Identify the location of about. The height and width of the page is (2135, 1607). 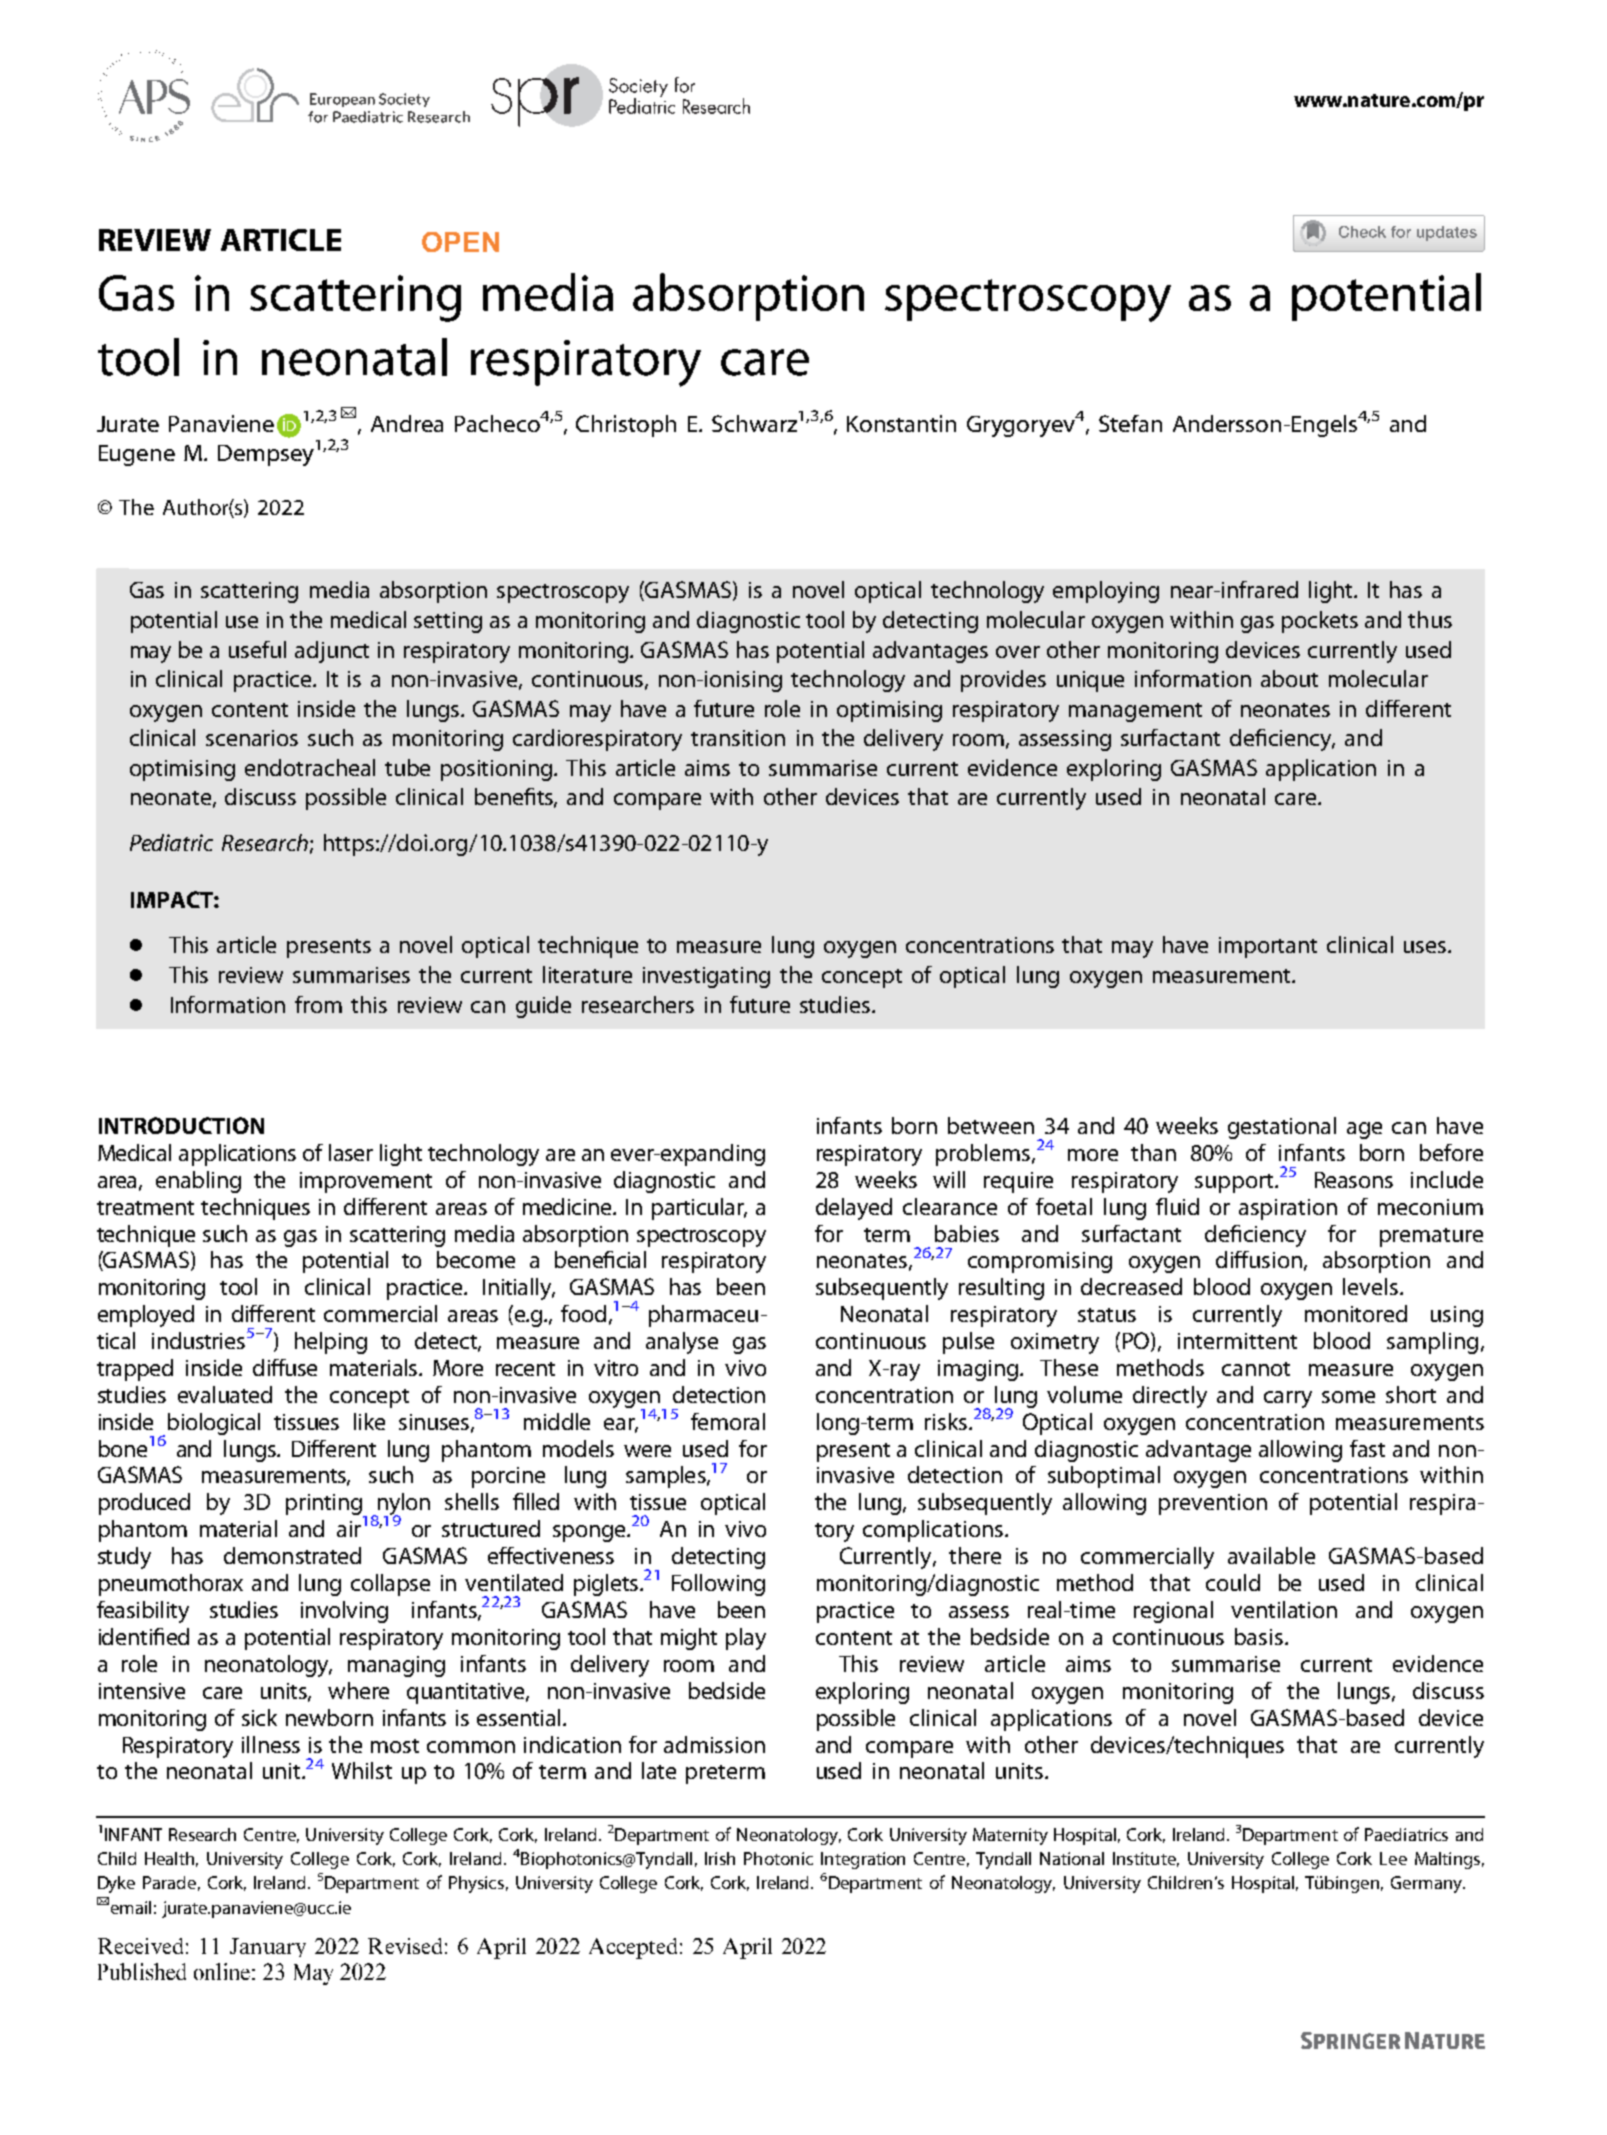
(1289, 678).
